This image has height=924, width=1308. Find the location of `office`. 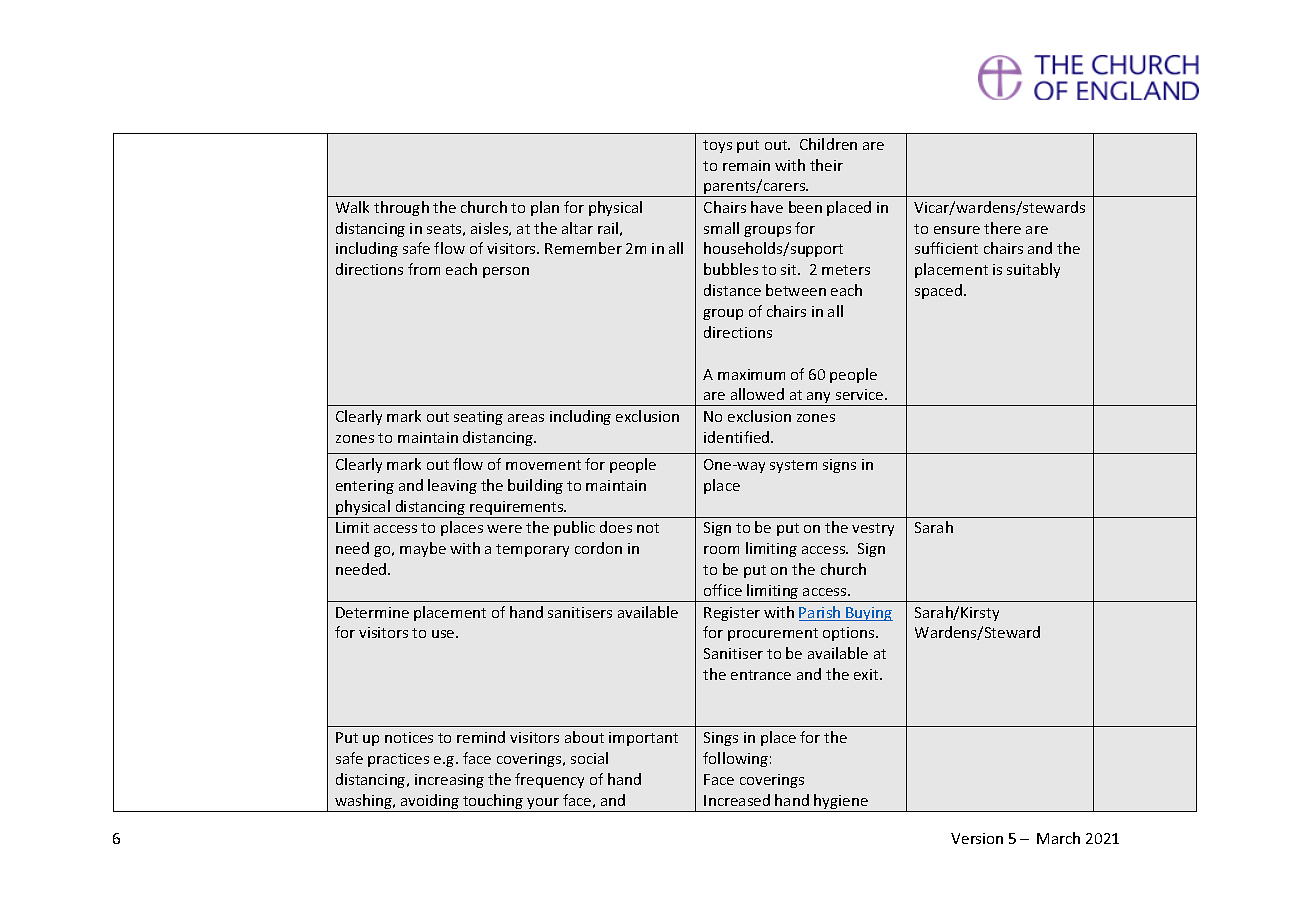

office is located at coordinates (723, 590).
